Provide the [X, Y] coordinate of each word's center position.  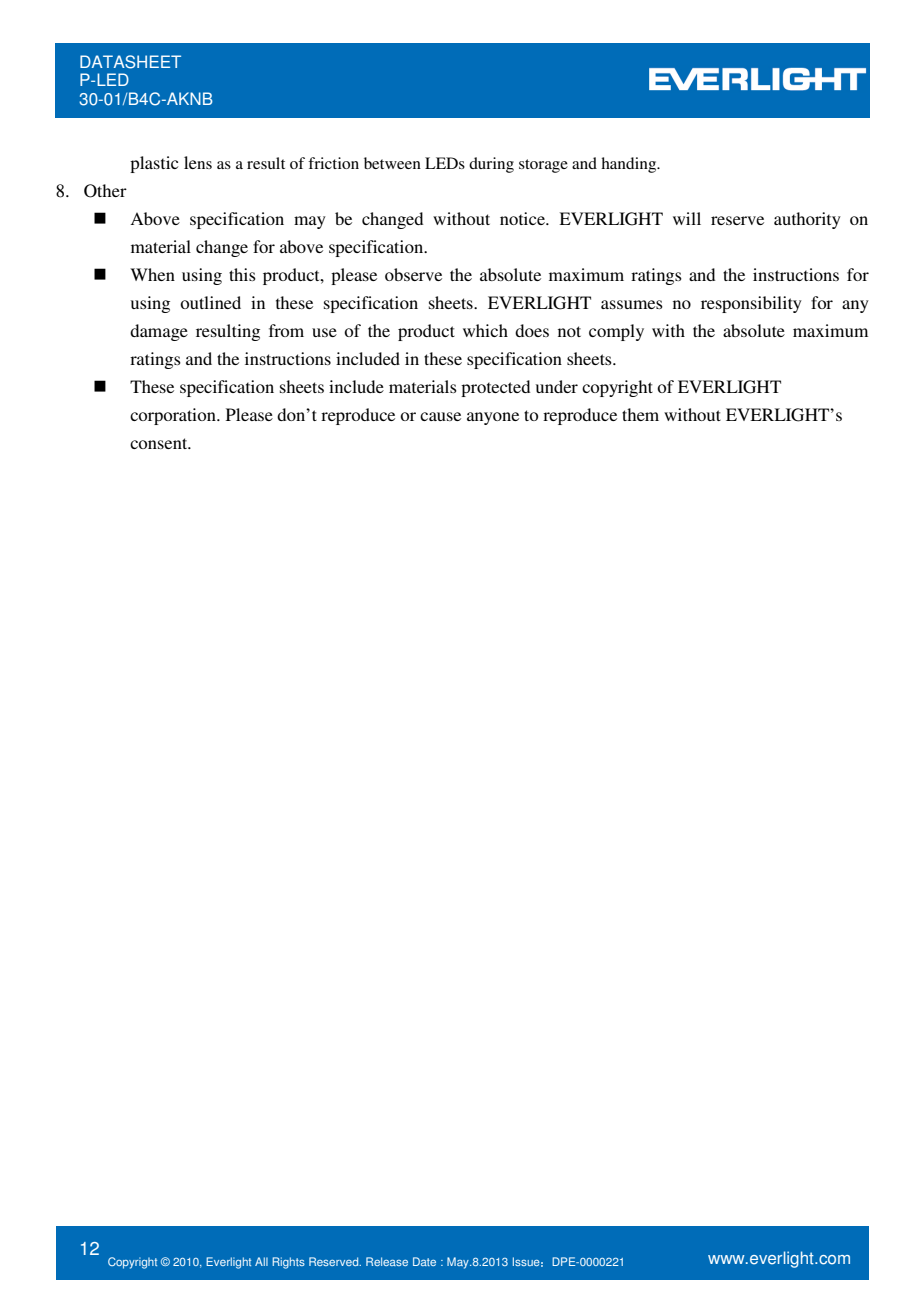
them [640, 414]
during [491, 165]
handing [630, 165]
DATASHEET [130, 62]
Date [424, 1261]
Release [387, 1261]
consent [160, 443]
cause [440, 416]
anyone [493, 418]
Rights [288, 1263]
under [557, 386]
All [261, 1261]
